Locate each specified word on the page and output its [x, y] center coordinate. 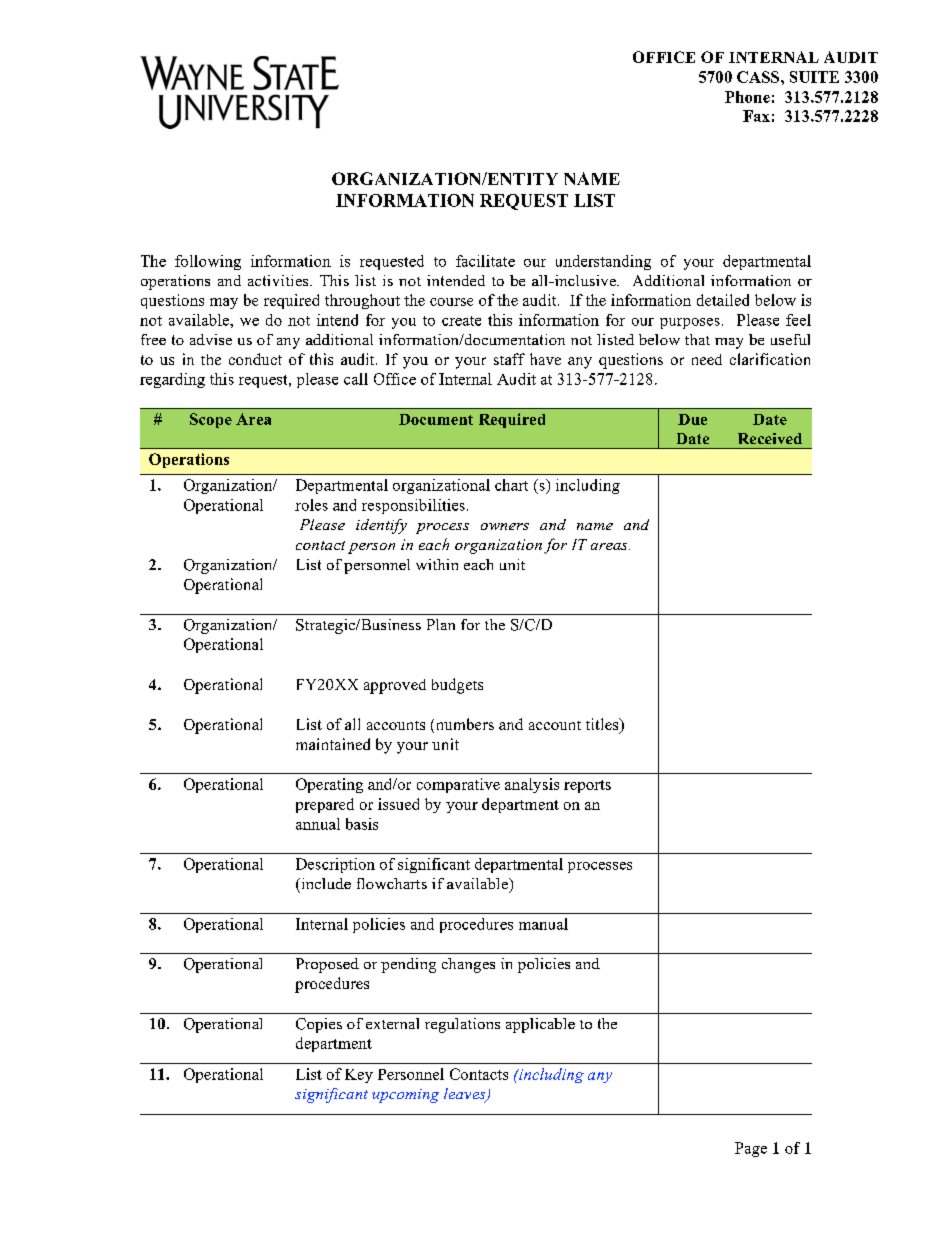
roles [311, 505]
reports [587, 786]
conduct [255, 359]
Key [359, 1076]
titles [603, 725]
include [325, 883]
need [707, 359]
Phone [747, 97]
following [208, 262]
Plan [441, 624]
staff [509, 359]
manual [543, 924]
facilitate [485, 261]
